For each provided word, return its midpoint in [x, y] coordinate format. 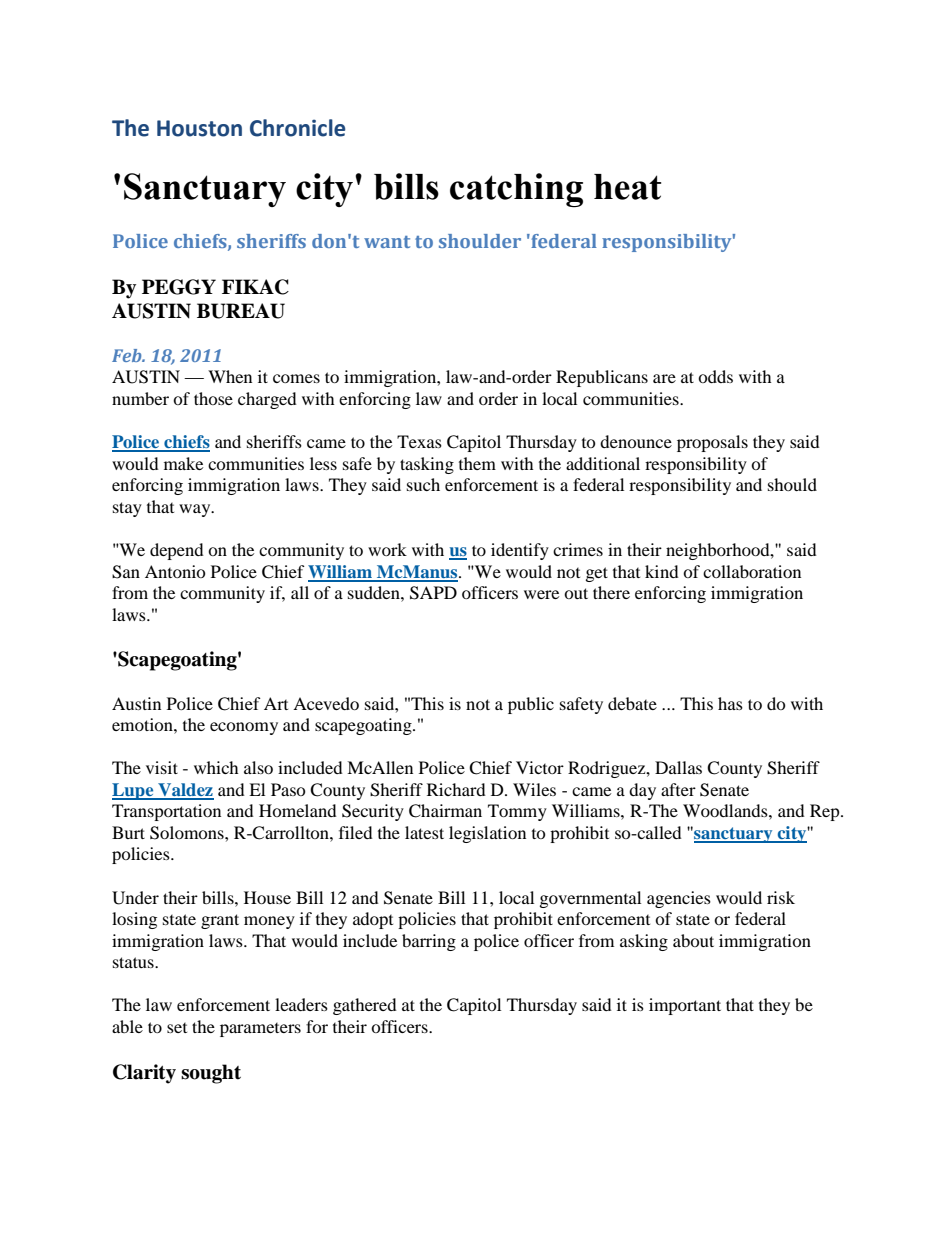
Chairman [445, 811]
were [541, 594]
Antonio [175, 571]
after [678, 789]
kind [662, 571]
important [685, 1006]
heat [627, 187]
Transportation [166, 812]
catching [516, 190]
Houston [199, 128]
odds [715, 376]
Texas [419, 441]
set [177, 1028]
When [230, 376]
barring [429, 942]
